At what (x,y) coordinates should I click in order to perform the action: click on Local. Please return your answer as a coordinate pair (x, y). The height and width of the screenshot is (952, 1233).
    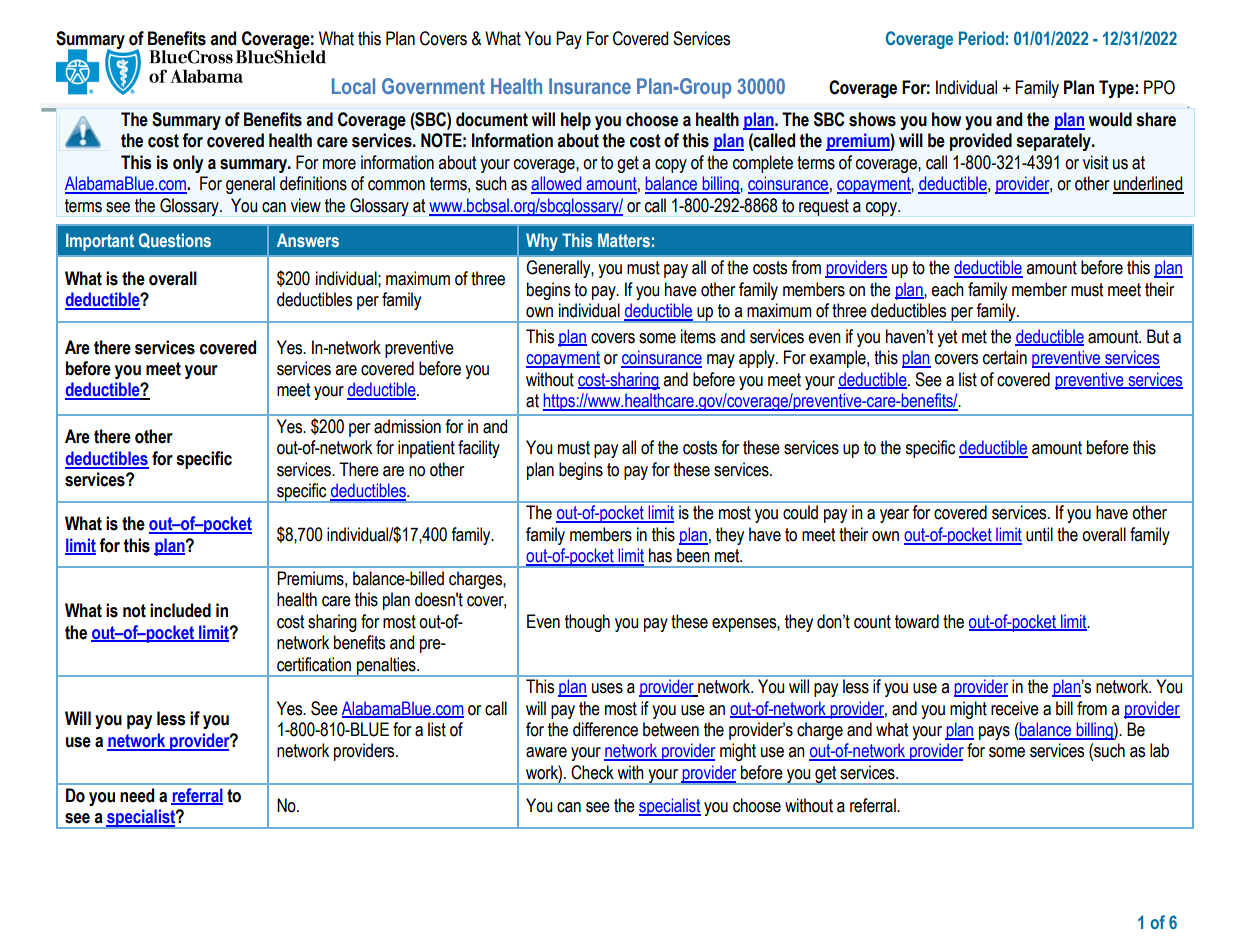
    Looking at the image, I should click on (353, 86).
